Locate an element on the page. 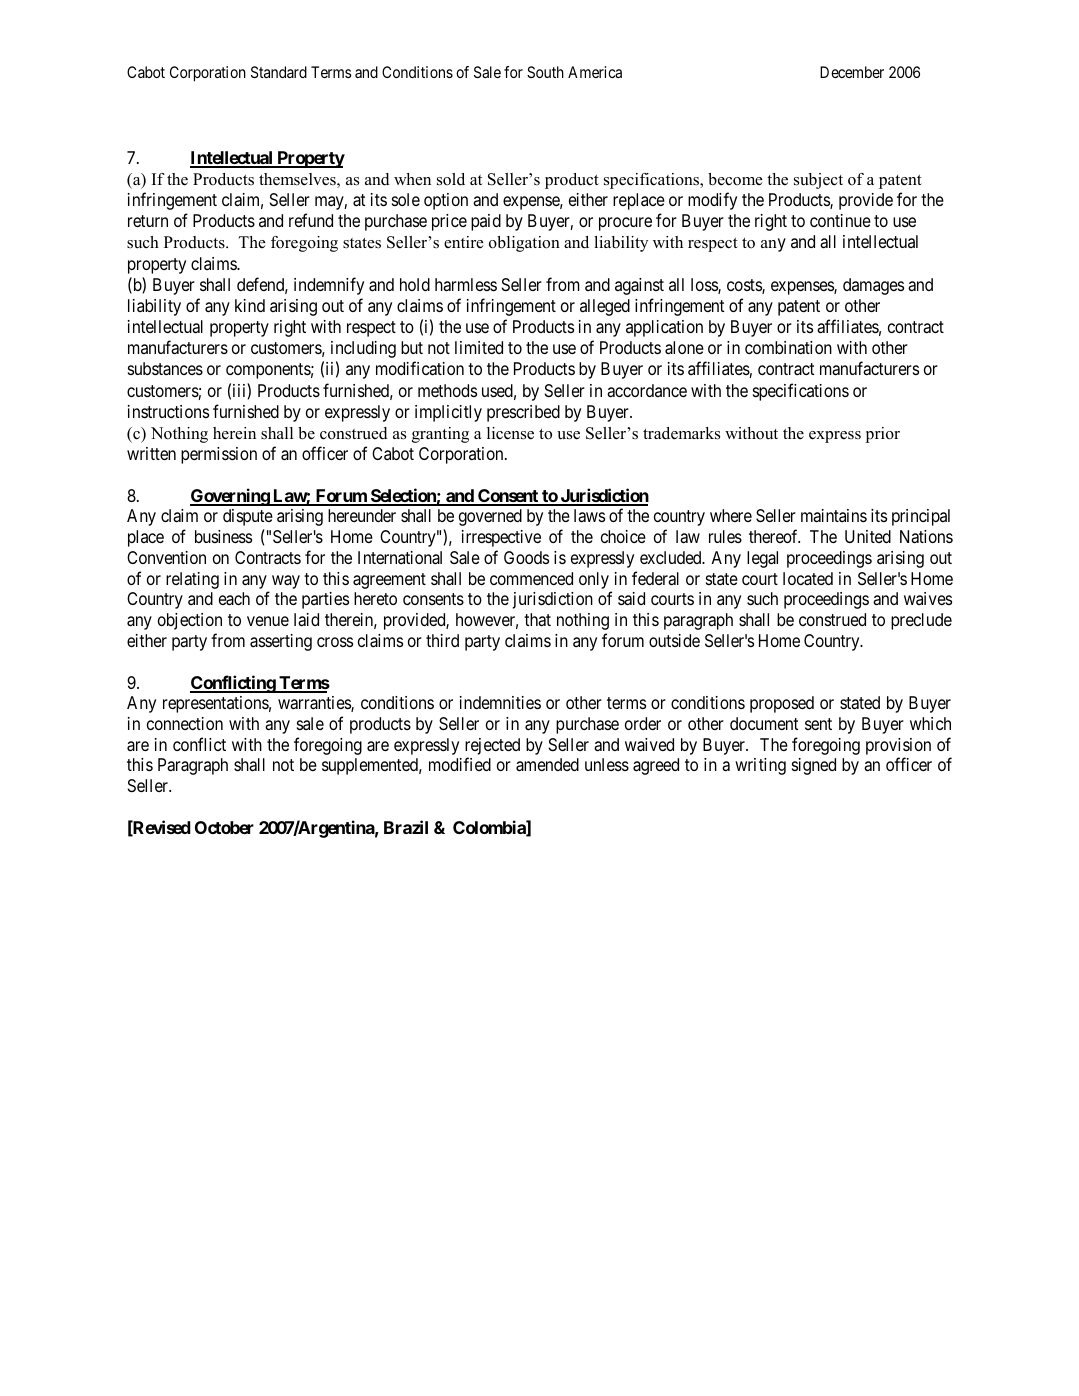 Image resolution: width=1079 pixels, height=1396 pixels. South is located at coordinates (545, 72).
